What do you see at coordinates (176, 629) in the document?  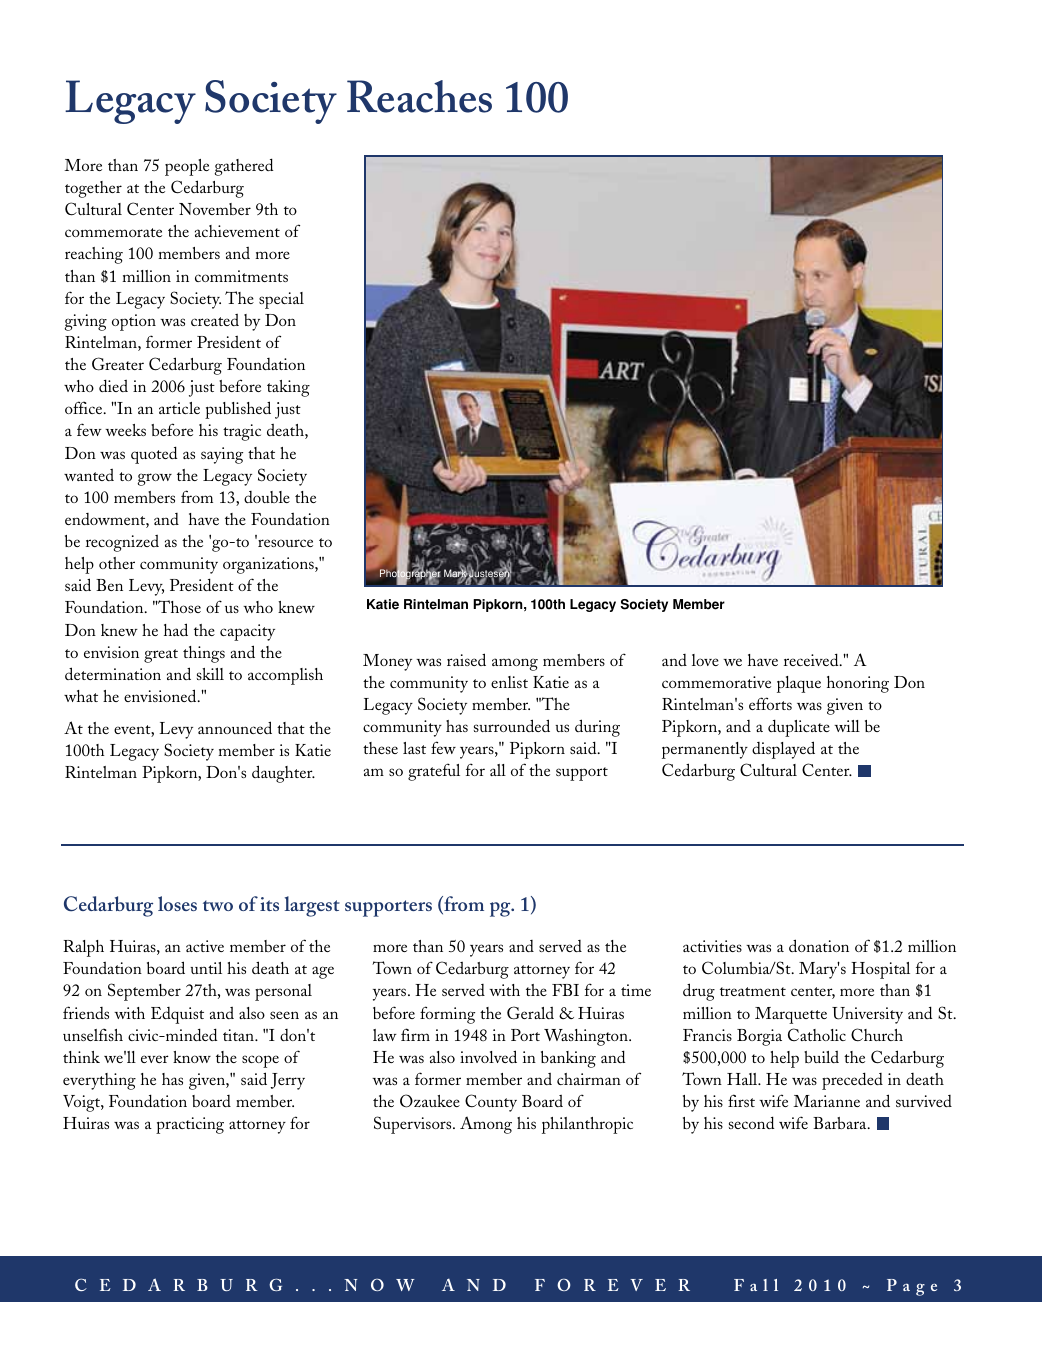 I see `had` at bounding box center [176, 629].
